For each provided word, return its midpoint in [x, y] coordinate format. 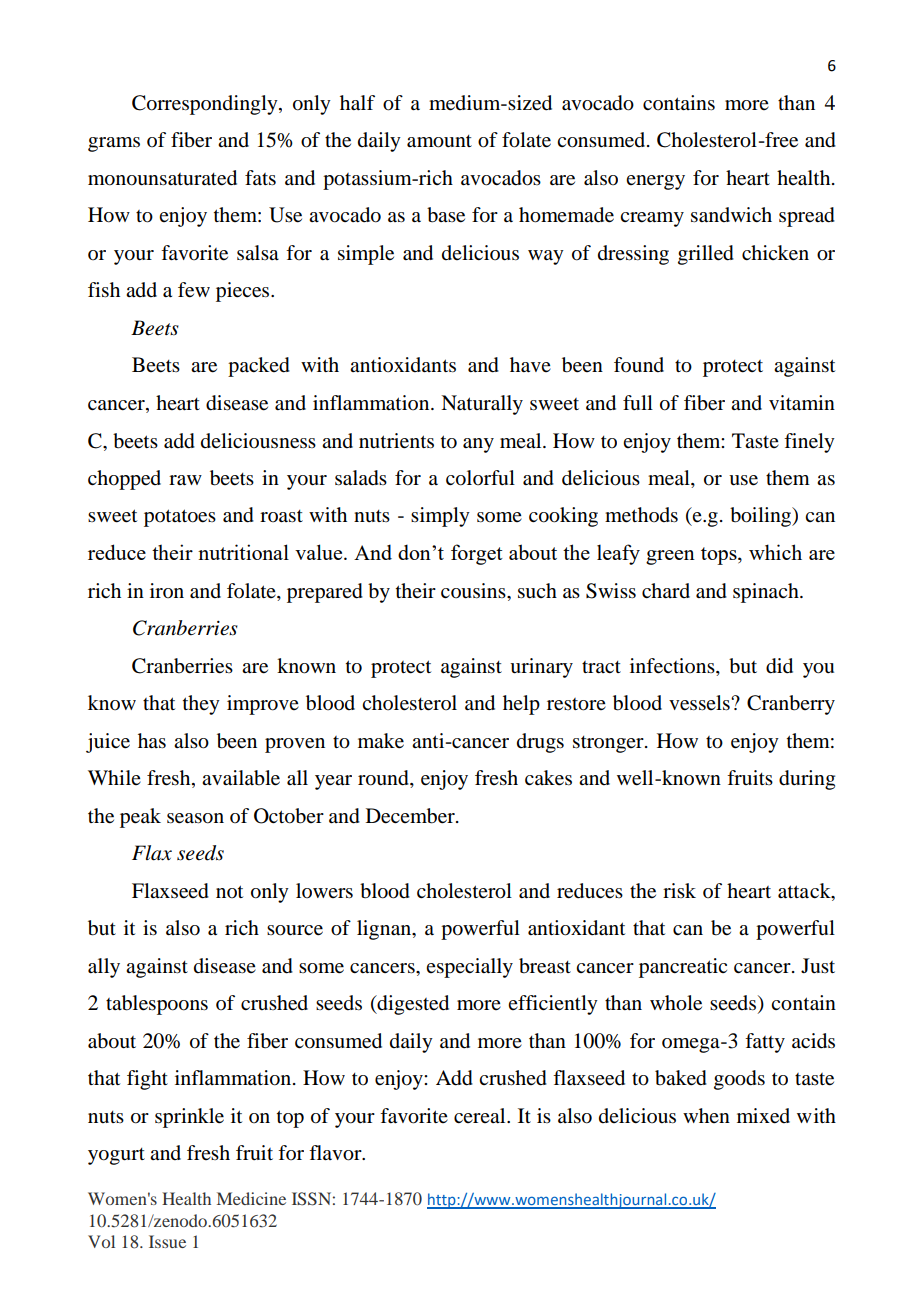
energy [655, 182]
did [779, 666]
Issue [167, 1241]
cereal [481, 1115]
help [521, 705]
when [706, 1115]
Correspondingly [206, 105]
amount [439, 141]
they [201, 705]
